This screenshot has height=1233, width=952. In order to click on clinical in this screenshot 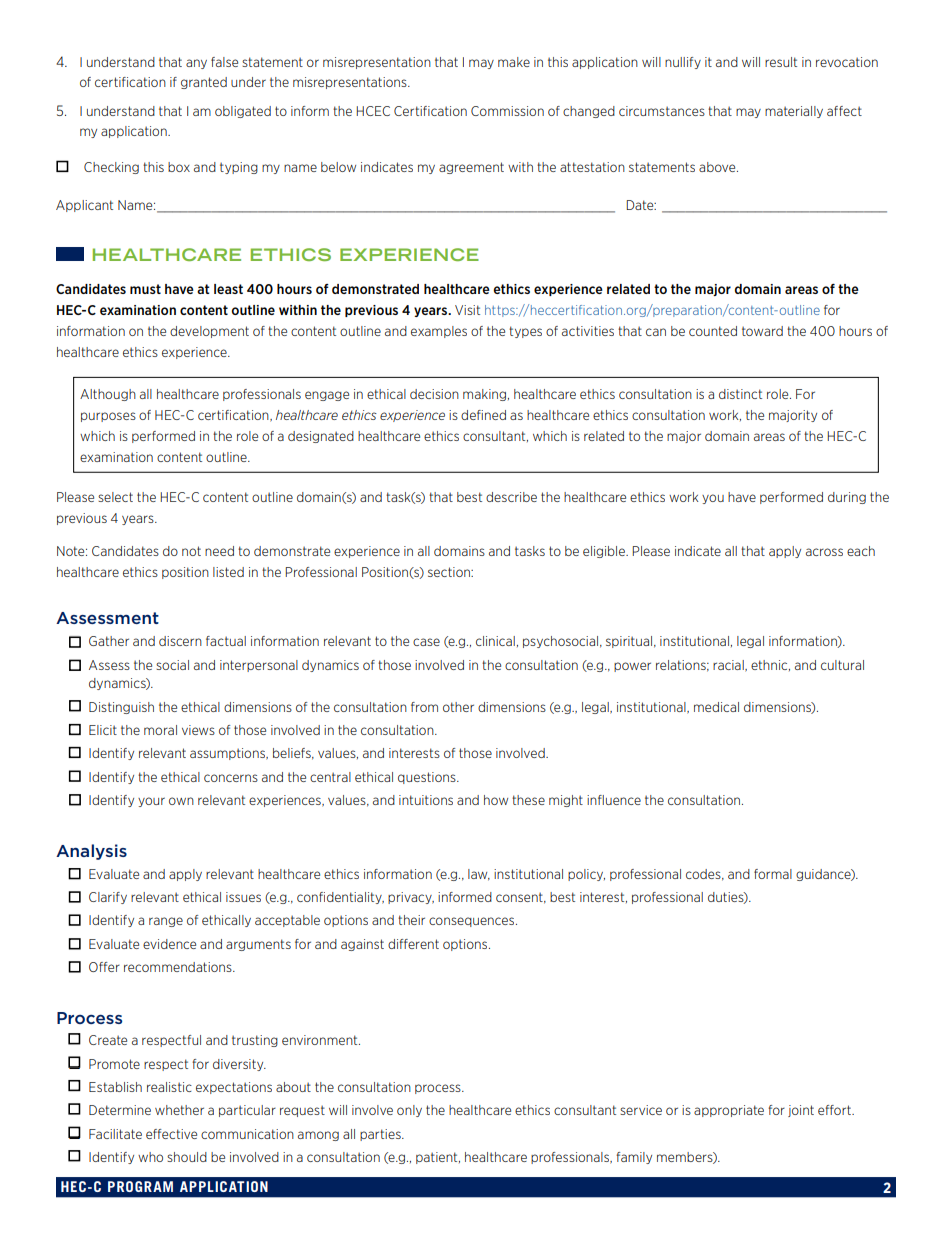, I will do `click(495, 641)`.
